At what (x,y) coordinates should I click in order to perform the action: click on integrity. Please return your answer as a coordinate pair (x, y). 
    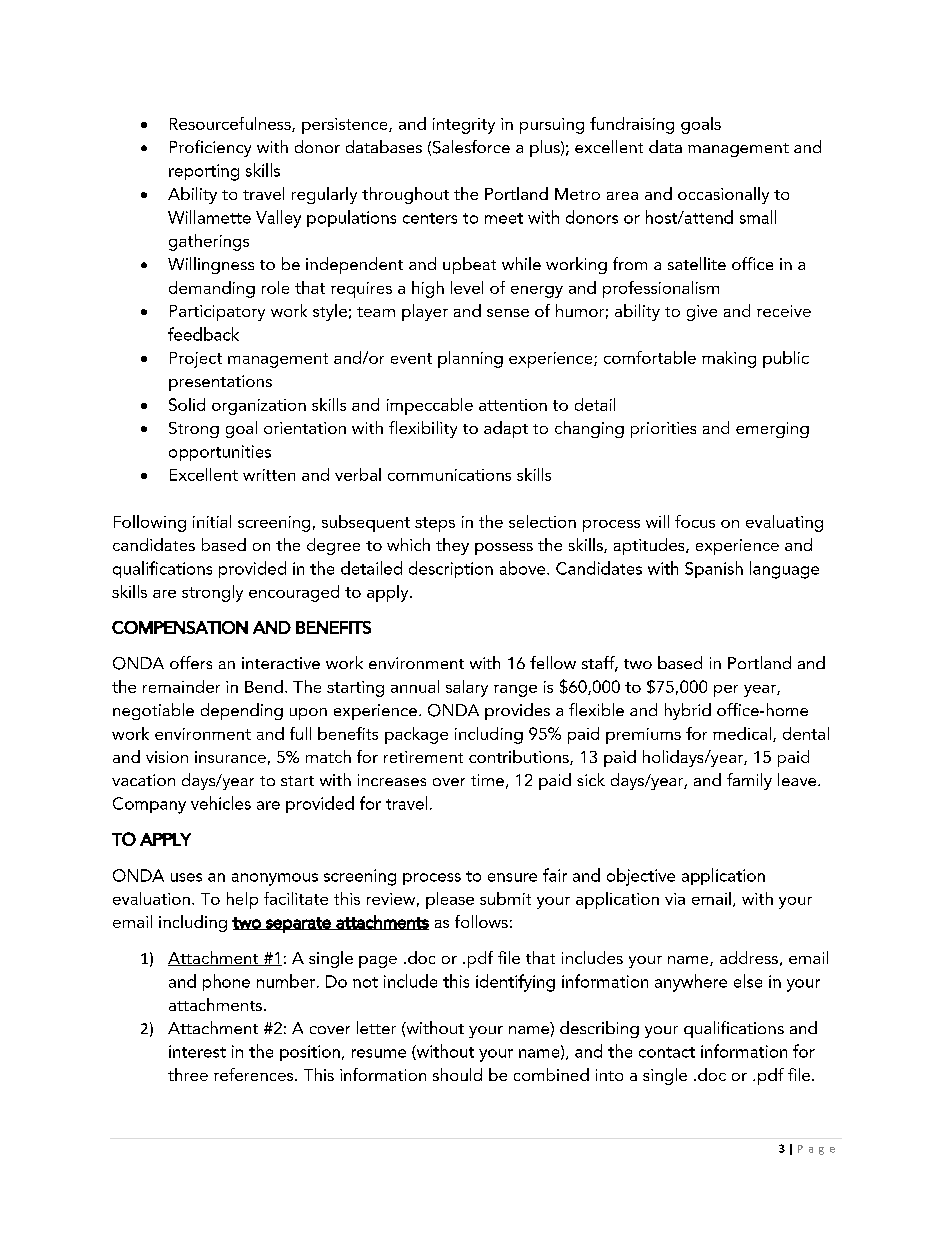
    Looking at the image, I should click on (464, 126).
